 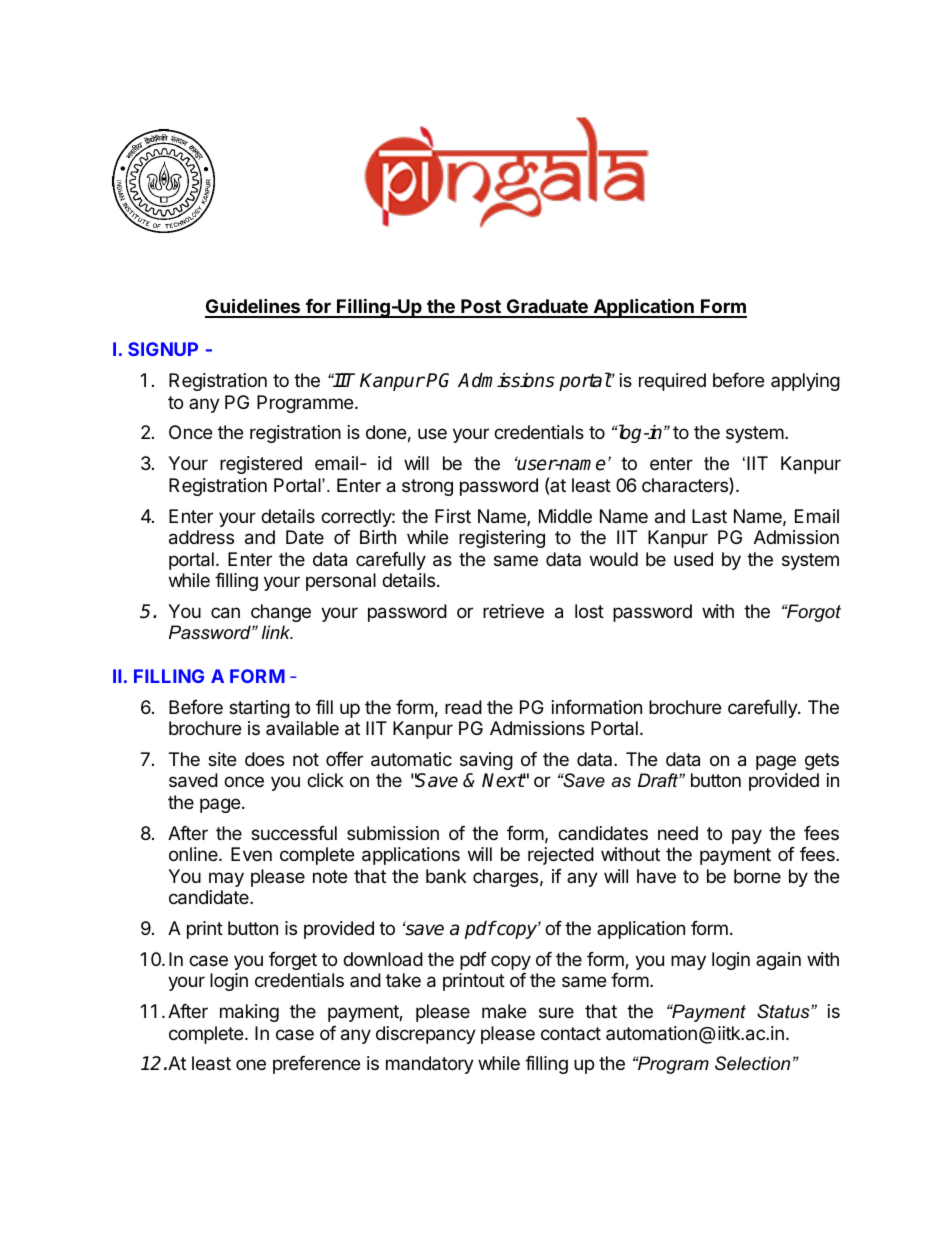 What do you see at coordinates (463, 707) in the page?
I see `read` at bounding box center [463, 707].
